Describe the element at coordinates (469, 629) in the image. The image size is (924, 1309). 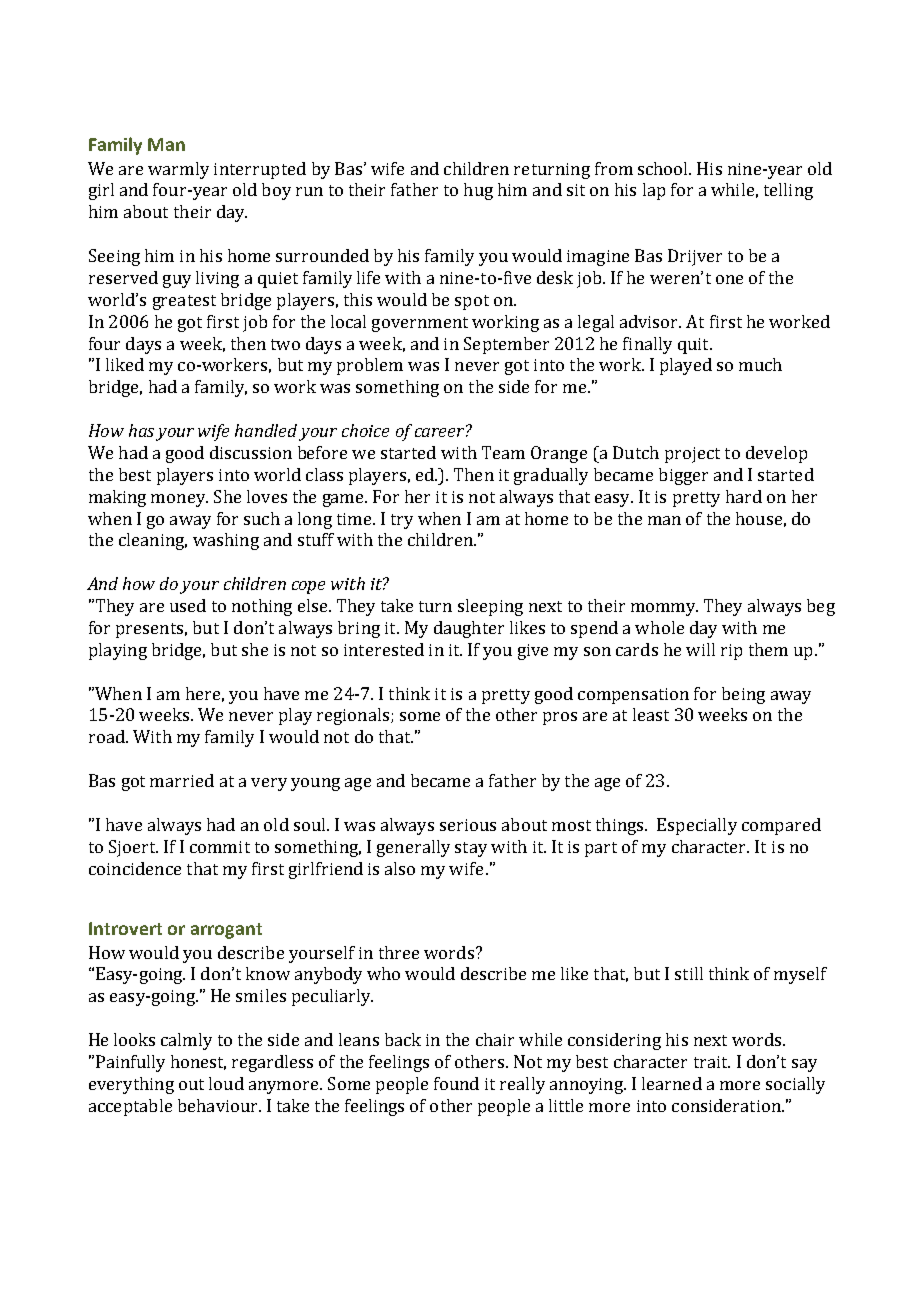
I see `daughter` at that location.
